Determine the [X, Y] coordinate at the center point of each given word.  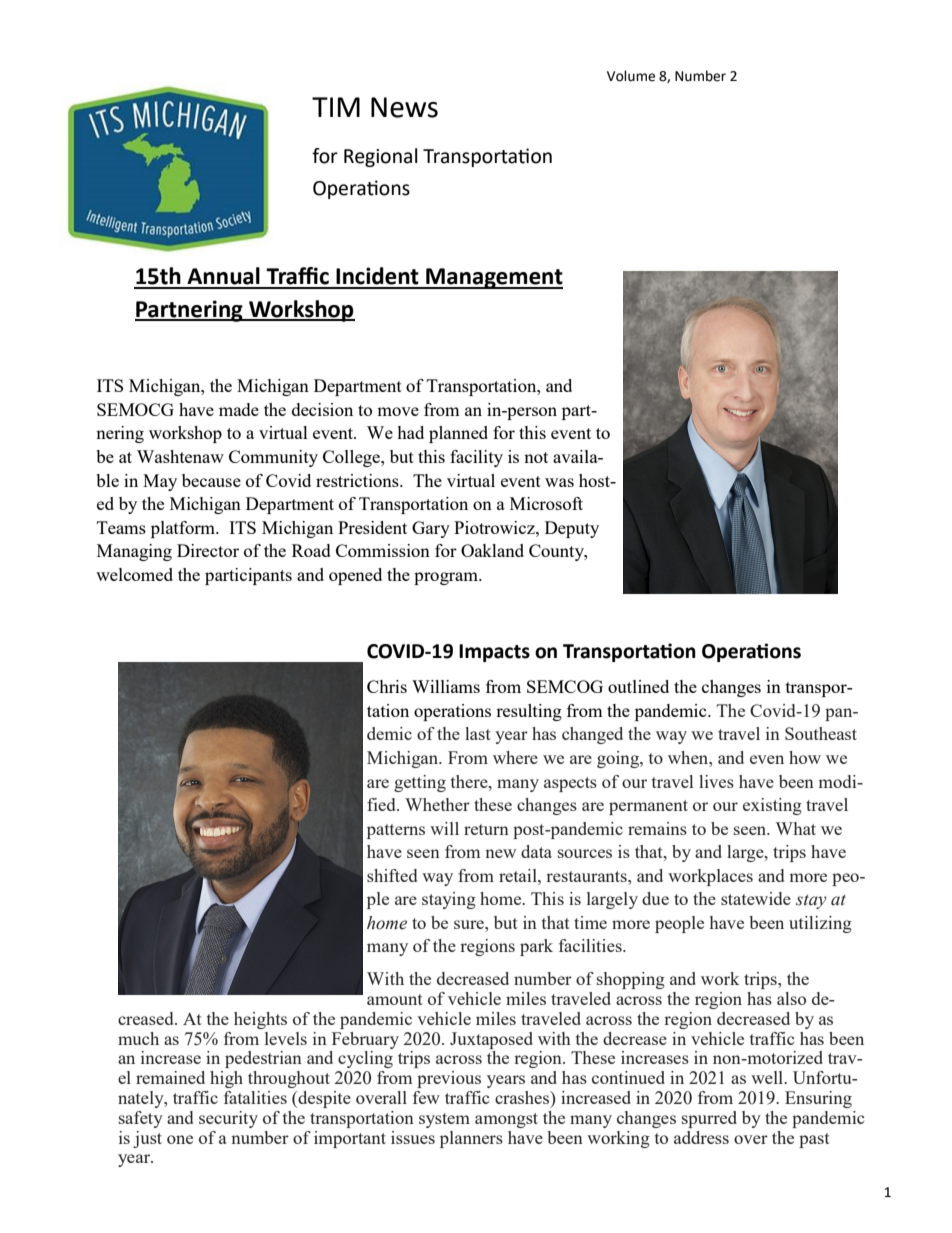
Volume [631, 76]
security [228, 1119]
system [444, 1120]
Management [493, 278]
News [404, 107]
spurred [709, 1119]
